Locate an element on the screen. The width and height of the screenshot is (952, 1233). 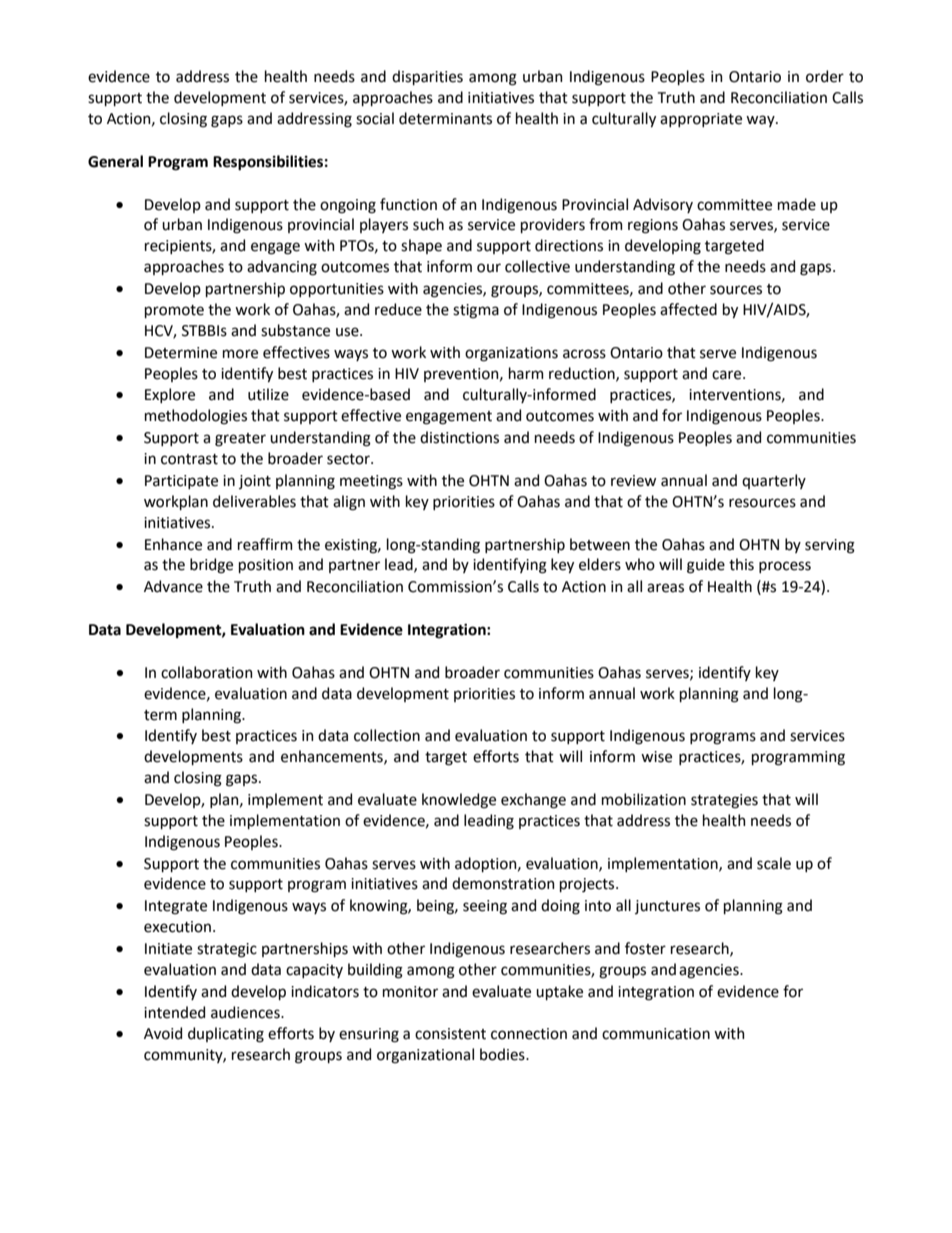
collaboration is located at coordinates (207, 672).
